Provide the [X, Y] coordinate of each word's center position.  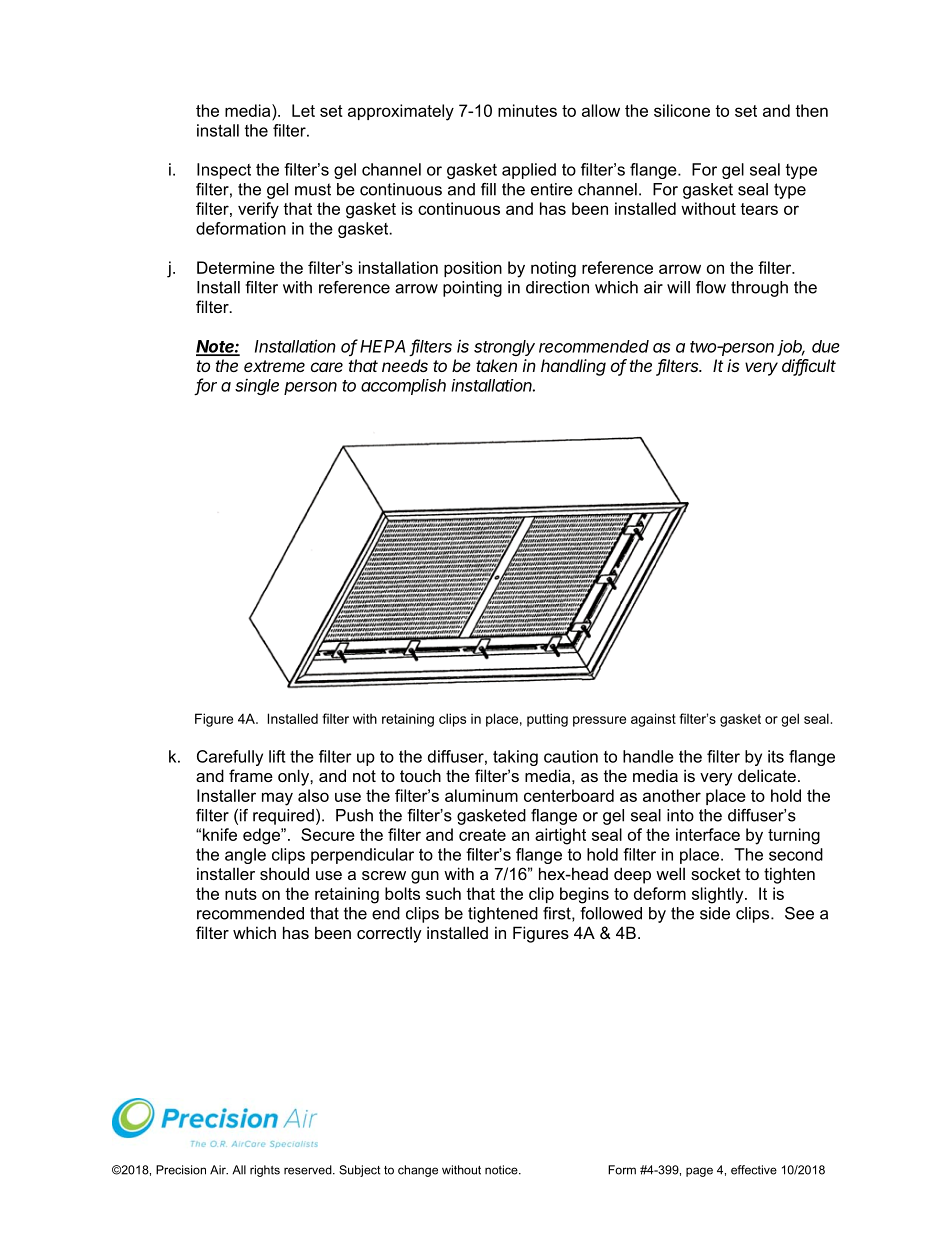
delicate [767, 775]
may [277, 799]
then [811, 110]
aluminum [481, 795]
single [257, 387]
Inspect [224, 171]
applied [529, 171]
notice [502, 1170]
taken [496, 365]
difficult [809, 367]
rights [265, 1171]
